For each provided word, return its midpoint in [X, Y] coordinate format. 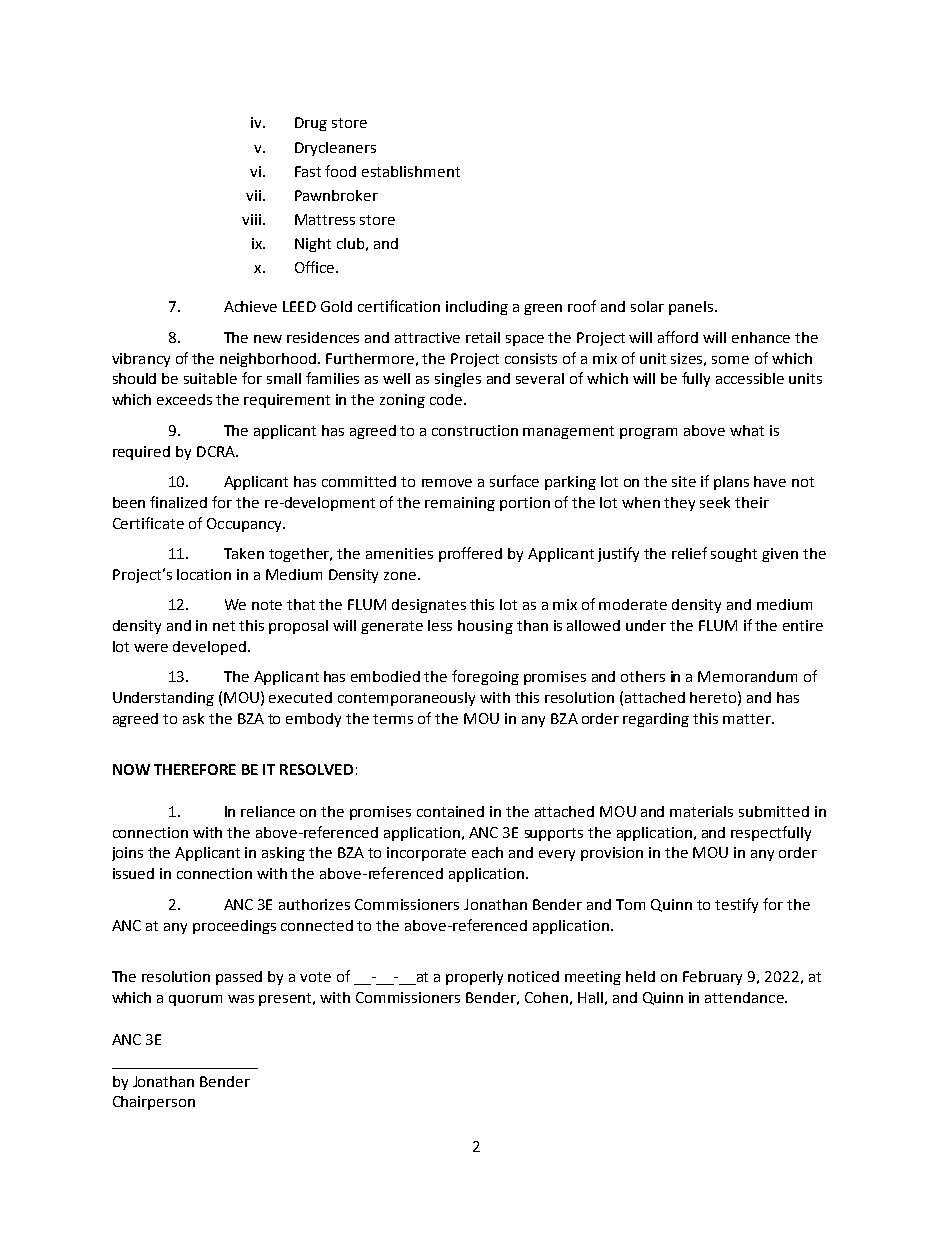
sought [734, 555]
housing [485, 627]
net [224, 626]
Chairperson [154, 1103]
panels [692, 308]
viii [251, 219]
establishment [411, 171]
